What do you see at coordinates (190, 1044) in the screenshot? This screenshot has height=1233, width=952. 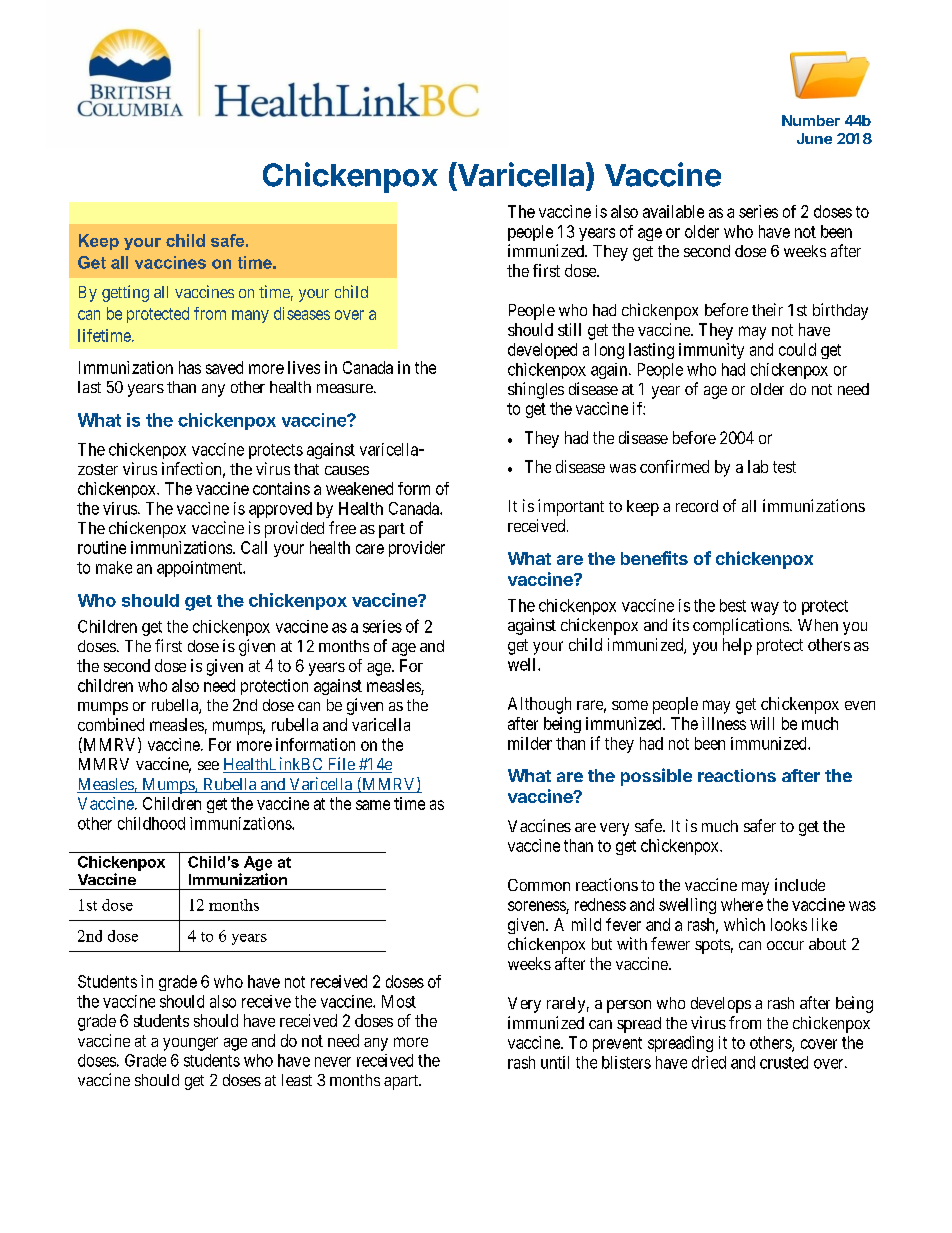 I see `younger` at bounding box center [190, 1044].
